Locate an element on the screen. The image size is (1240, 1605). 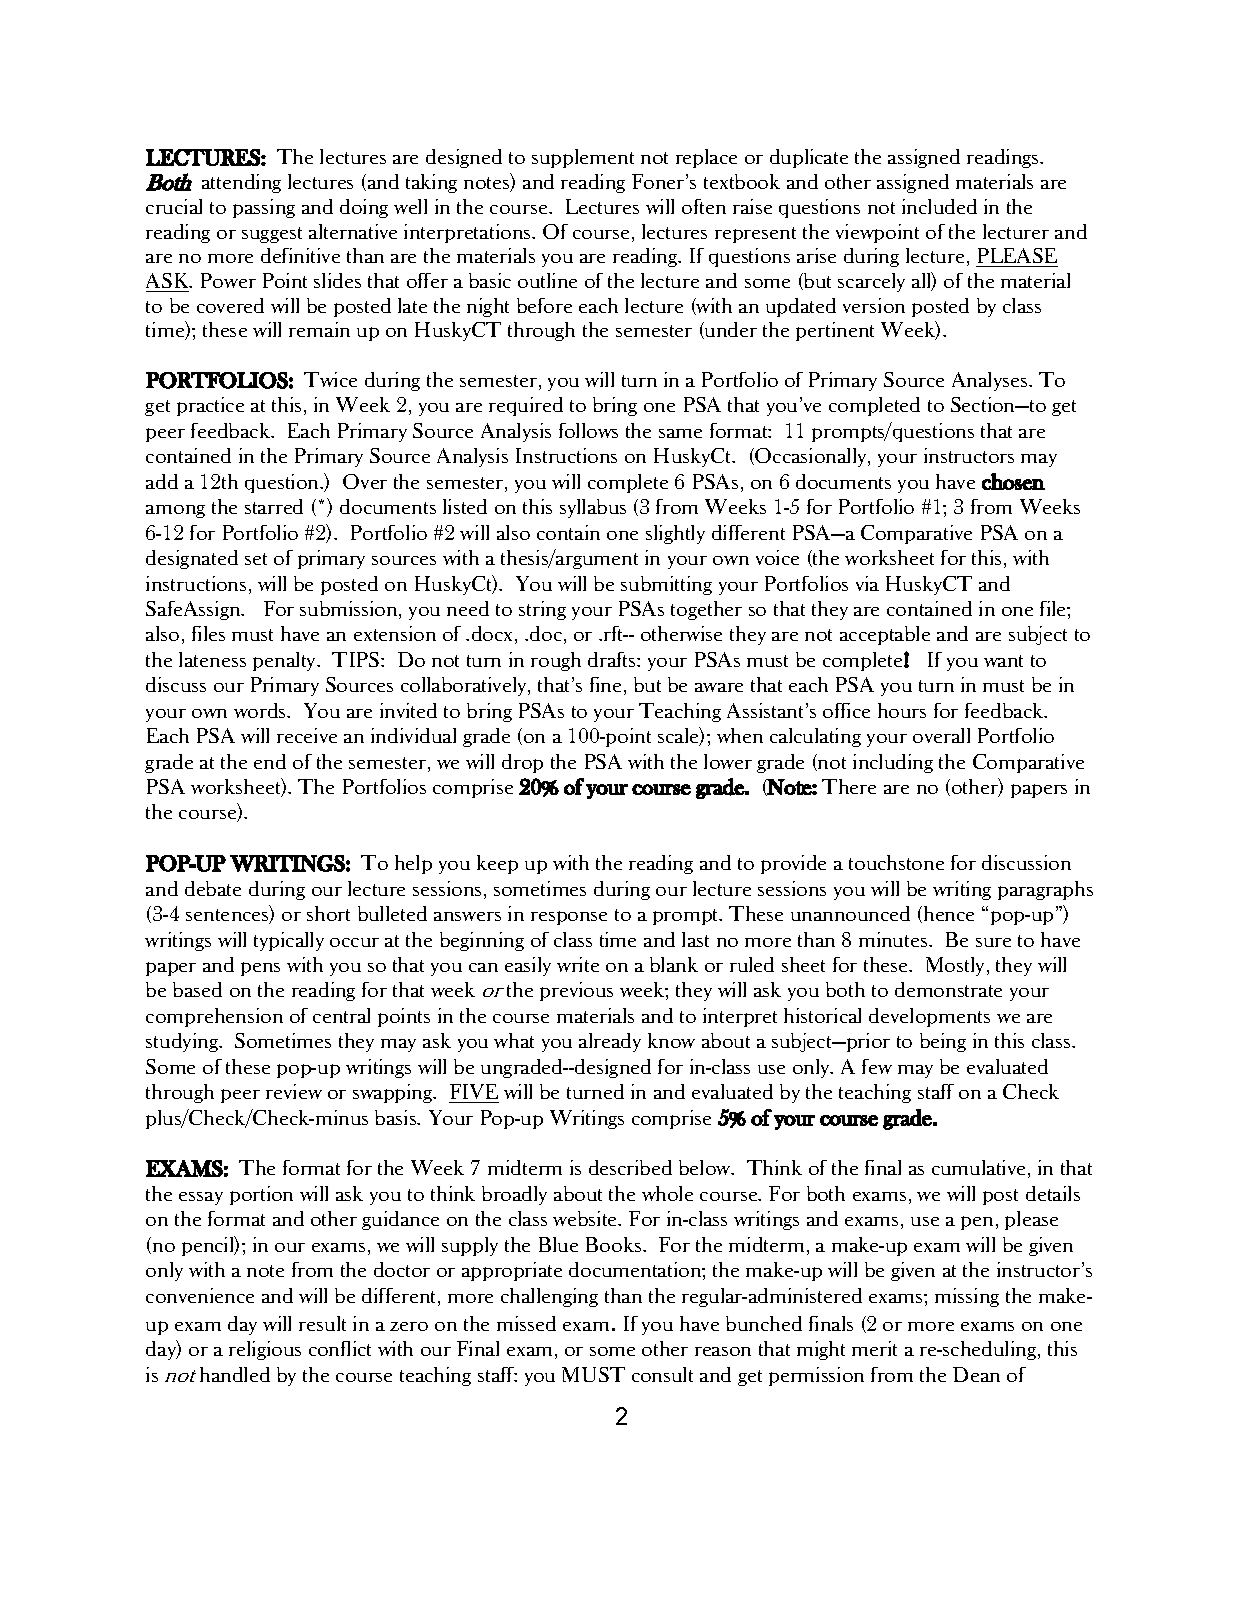
Dean is located at coordinates (976, 1374).
